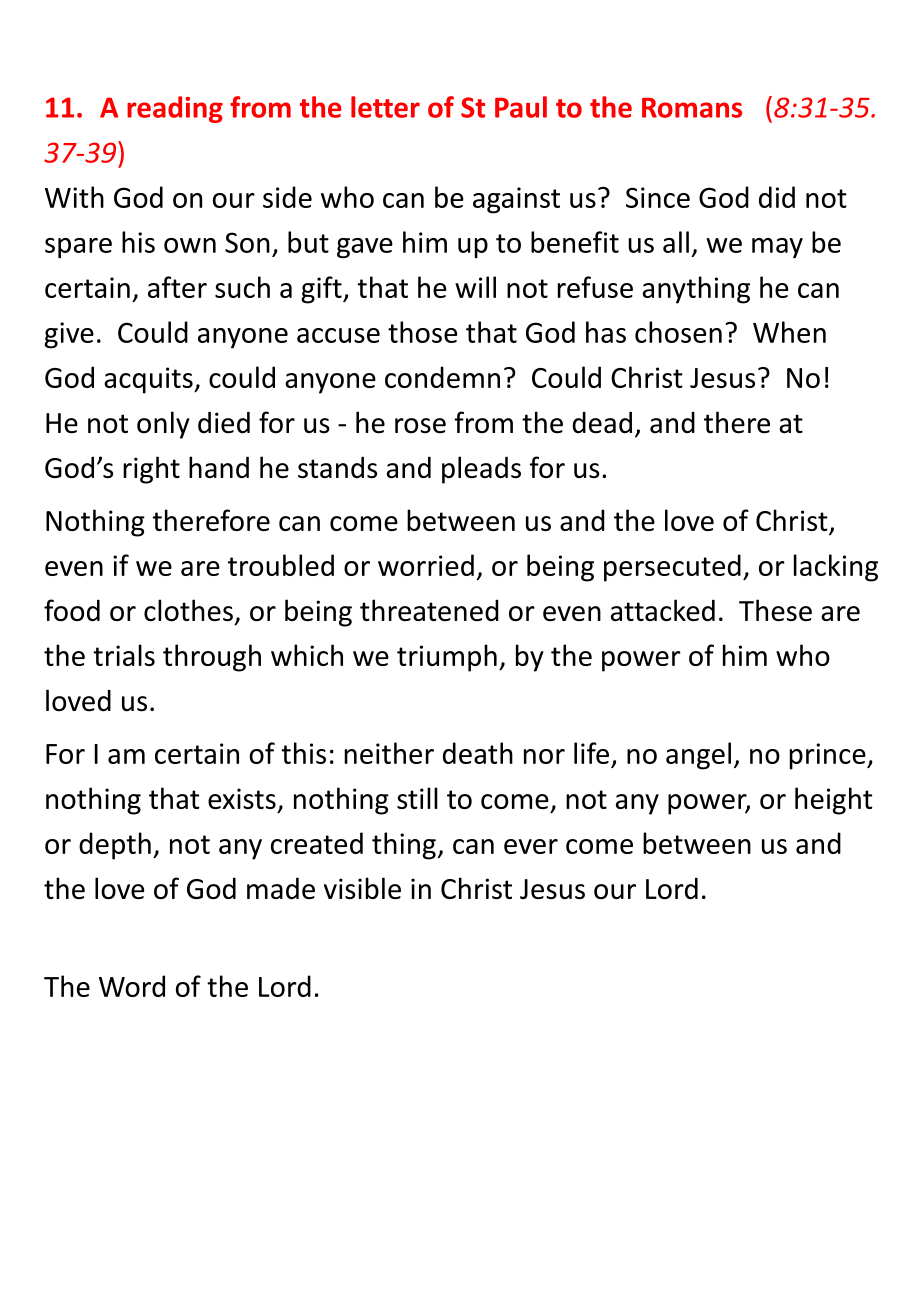  What do you see at coordinates (132, 986) in the page?
I see `Word` at bounding box center [132, 986].
